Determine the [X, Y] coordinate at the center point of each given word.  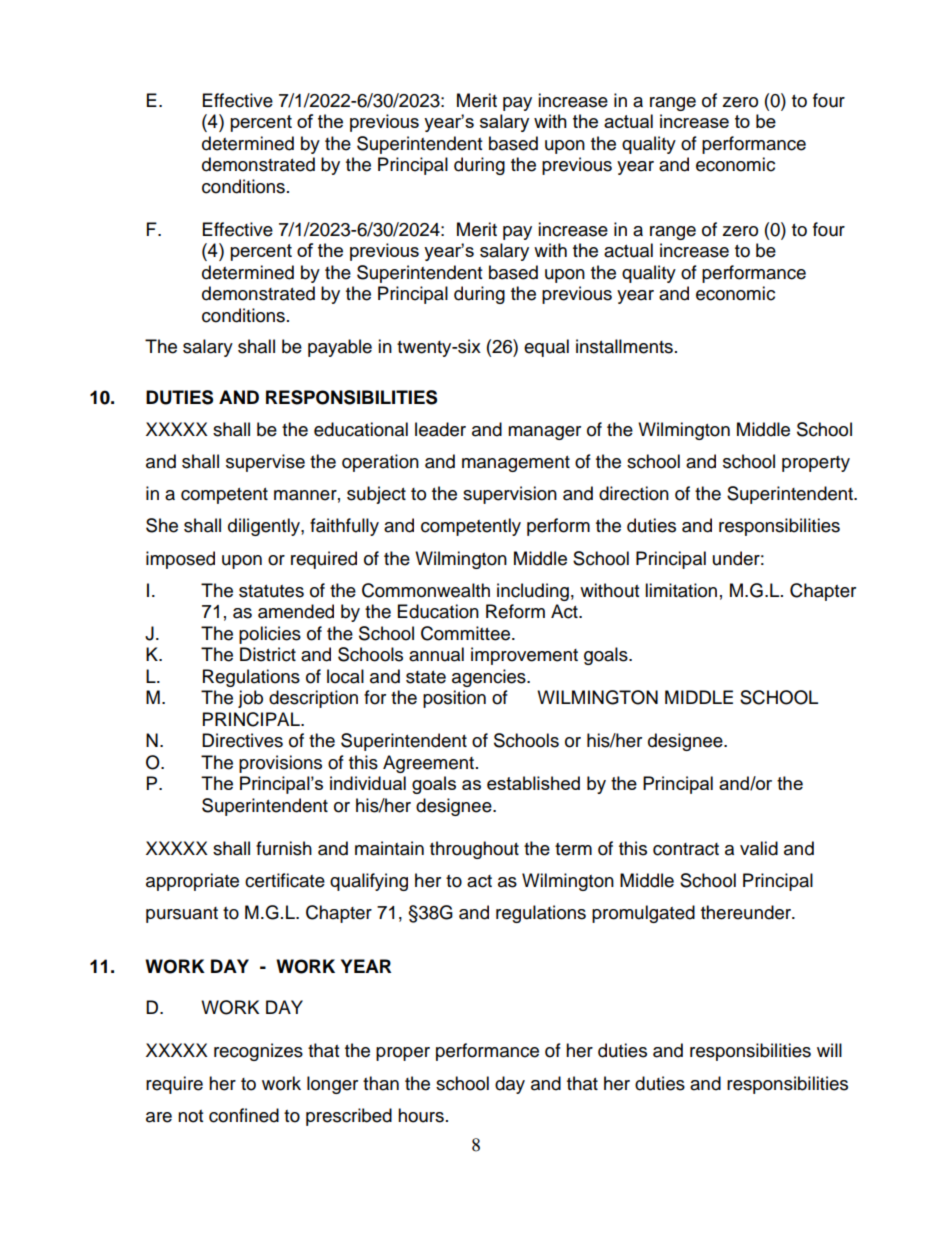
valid [759, 848]
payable [340, 348]
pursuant [182, 915]
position [454, 699]
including [533, 592]
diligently [265, 527]
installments [624, 346]
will [829, 1050]
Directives [242, 740]
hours [421, 1115]
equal [546, 348]
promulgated [643, 914]
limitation [681, 590]
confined [244, 1115]
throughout [474, 850]
